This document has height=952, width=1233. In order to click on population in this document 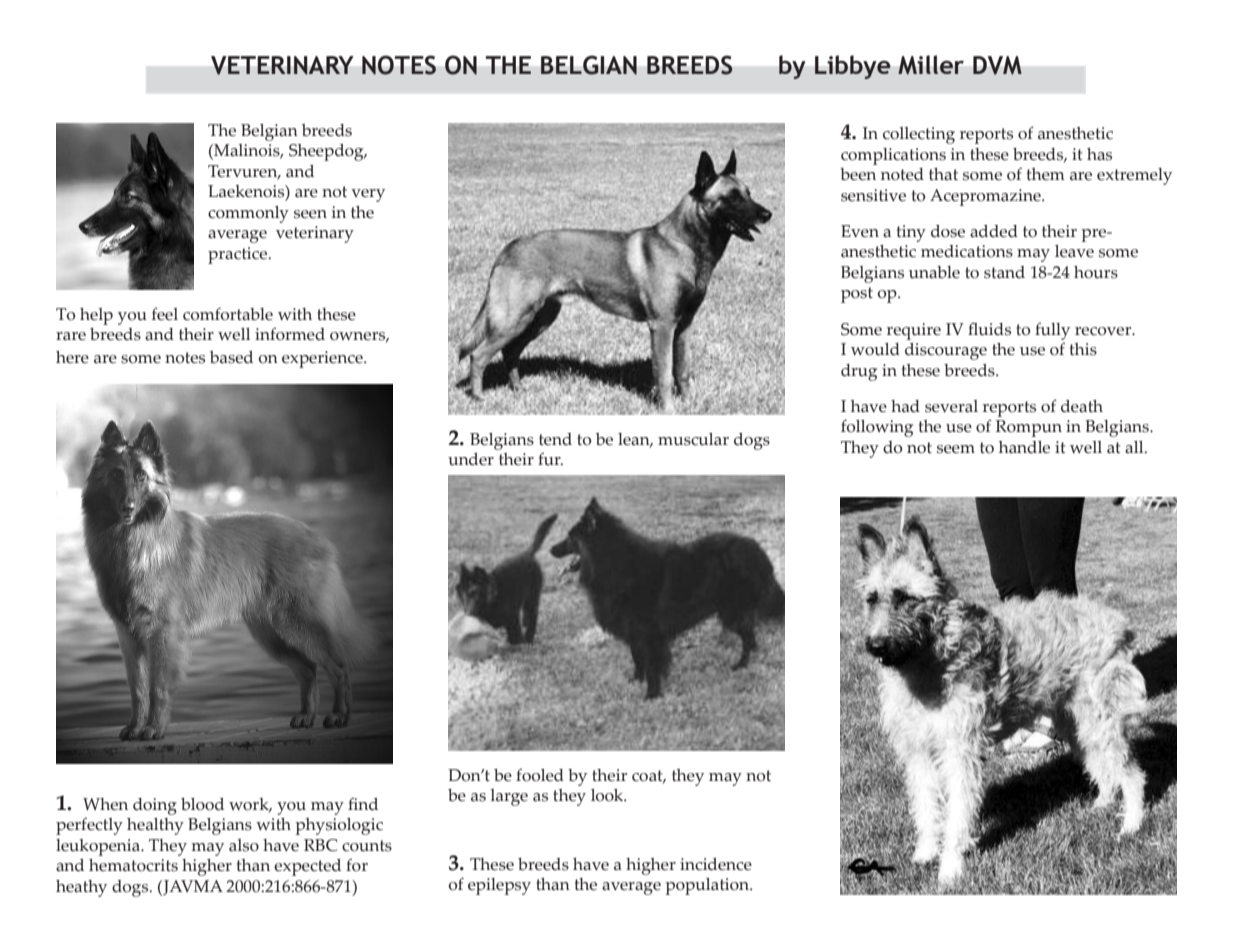, I will do `click(709, 886)`.
